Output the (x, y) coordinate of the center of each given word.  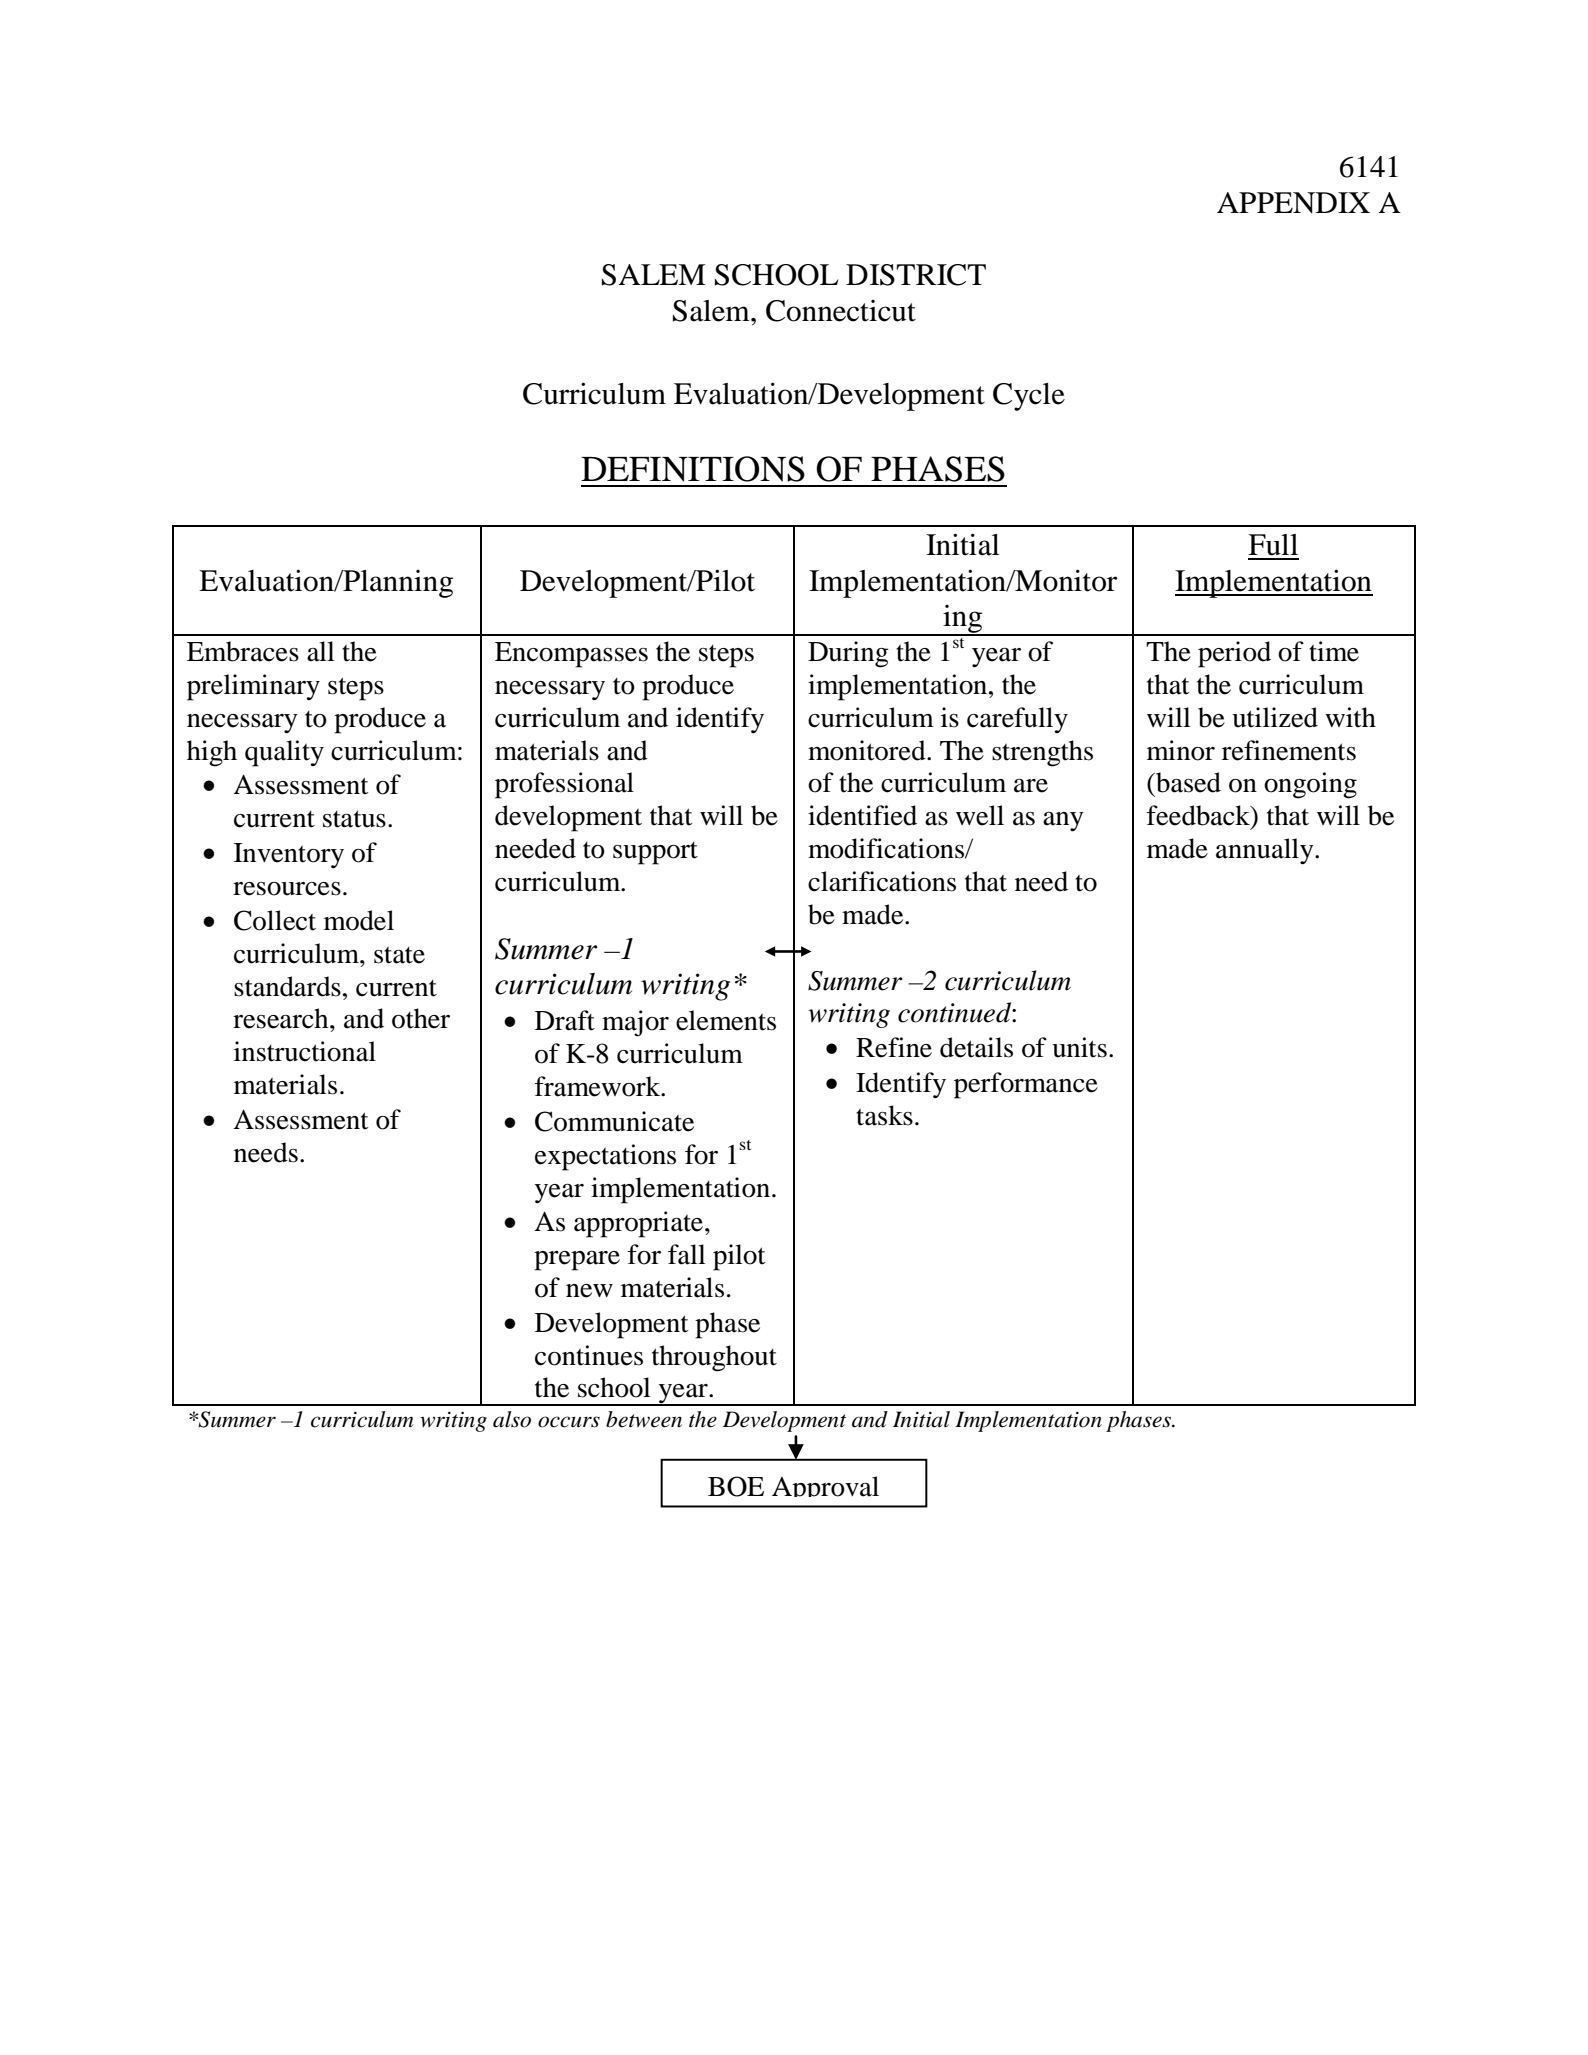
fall (686, 1254)
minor (1181, 750)
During (848, 654)
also (512, 1419)
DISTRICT (916, 275)
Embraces (243, 651)
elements (726, 1020)
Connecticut (841, 311)
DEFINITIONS (693, 469)
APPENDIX (1293, 203)
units (1079, 1047)
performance (1026, 1085)
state (399, 955)
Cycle (1029, 397)
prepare (577, 1261)
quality (284, 753)
